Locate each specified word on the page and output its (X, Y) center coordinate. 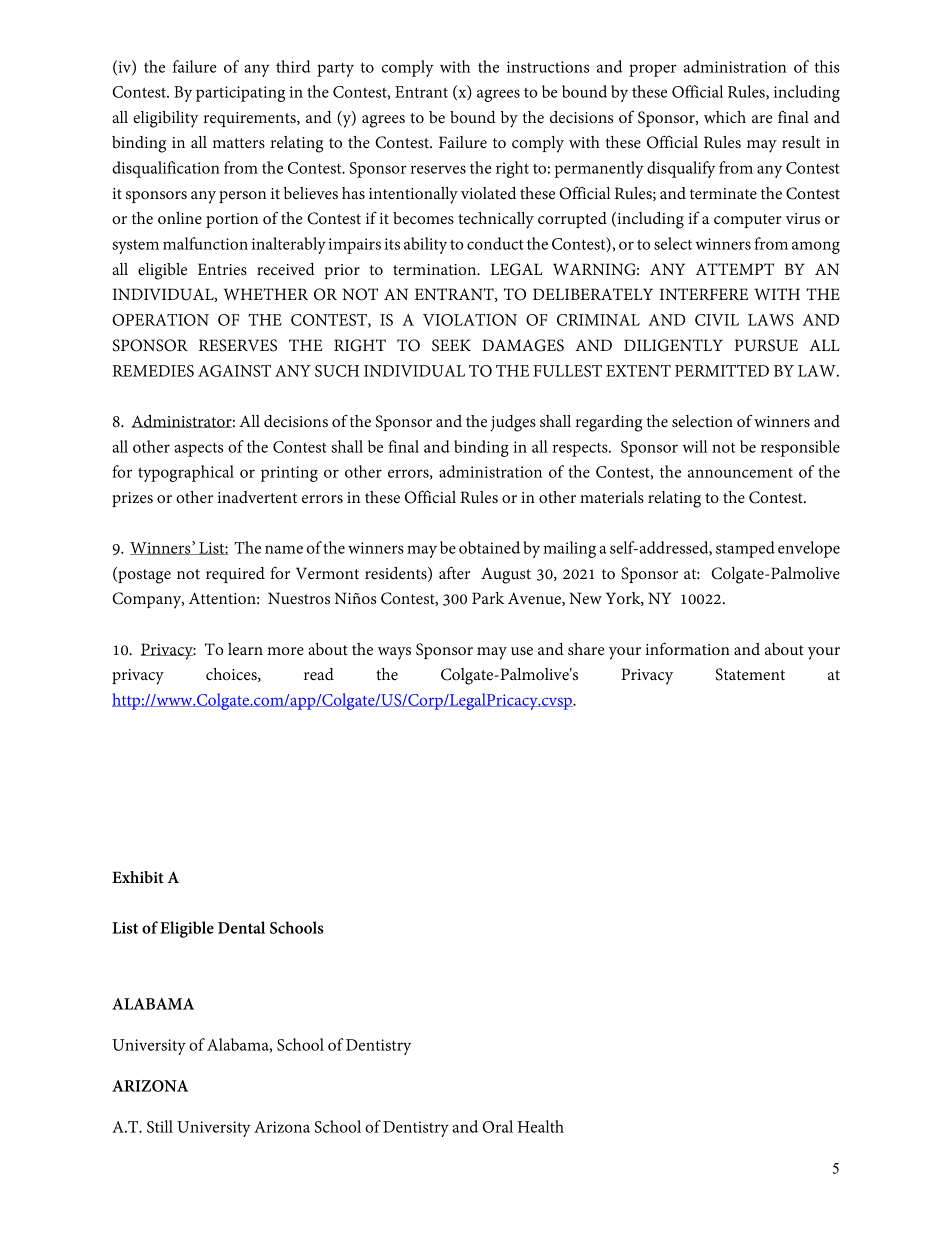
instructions (548, 67)
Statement (750, 674)
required (235, 575)
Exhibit (138, 877)
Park (488, 598)
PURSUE (766, 345)
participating (240, 94)
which (725, 117)
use (522, 651)
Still (160, 1126)
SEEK (451, 345)
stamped (745, 549)
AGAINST (234, 371)
